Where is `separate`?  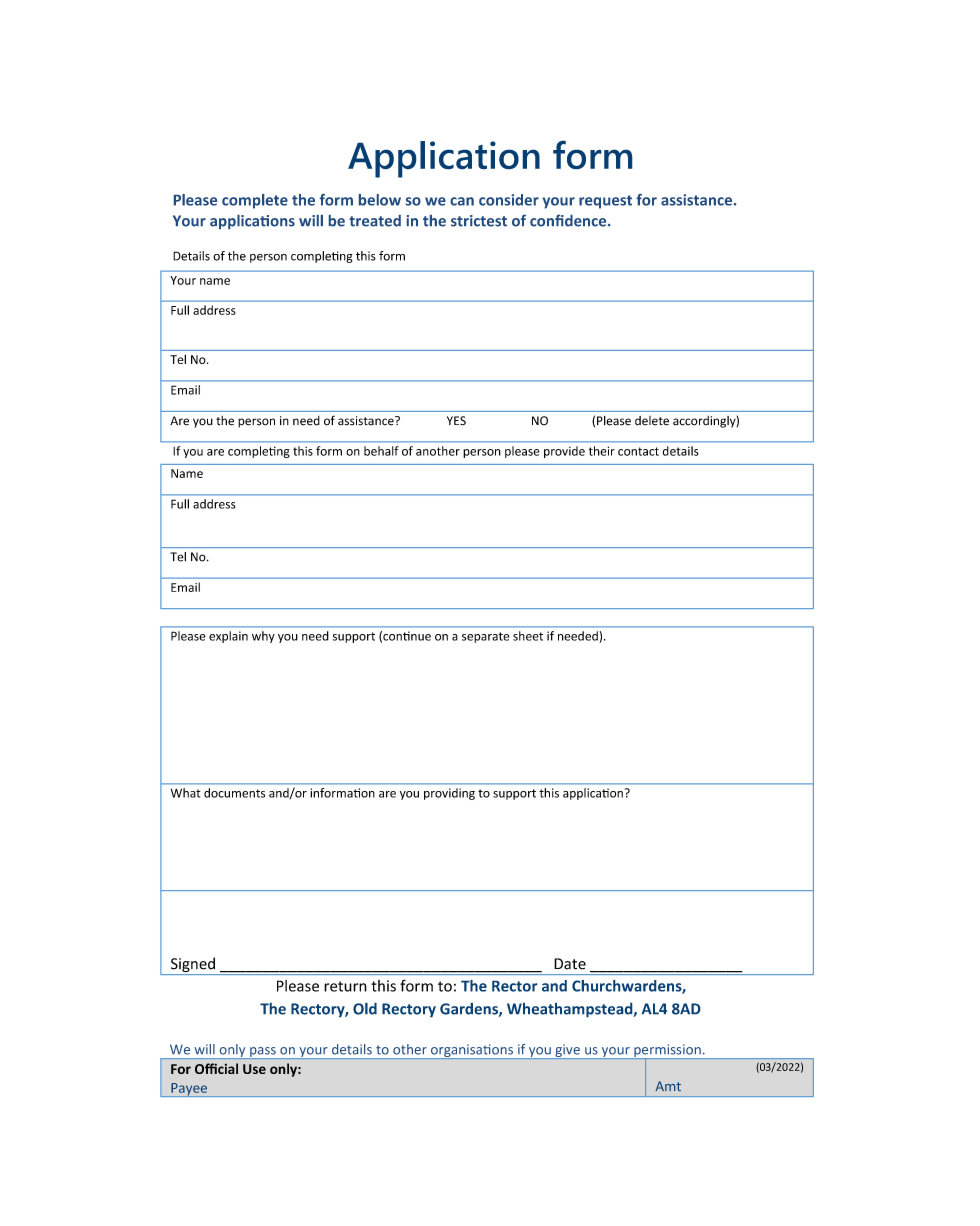
separate is located at coordinates (485, 637).
